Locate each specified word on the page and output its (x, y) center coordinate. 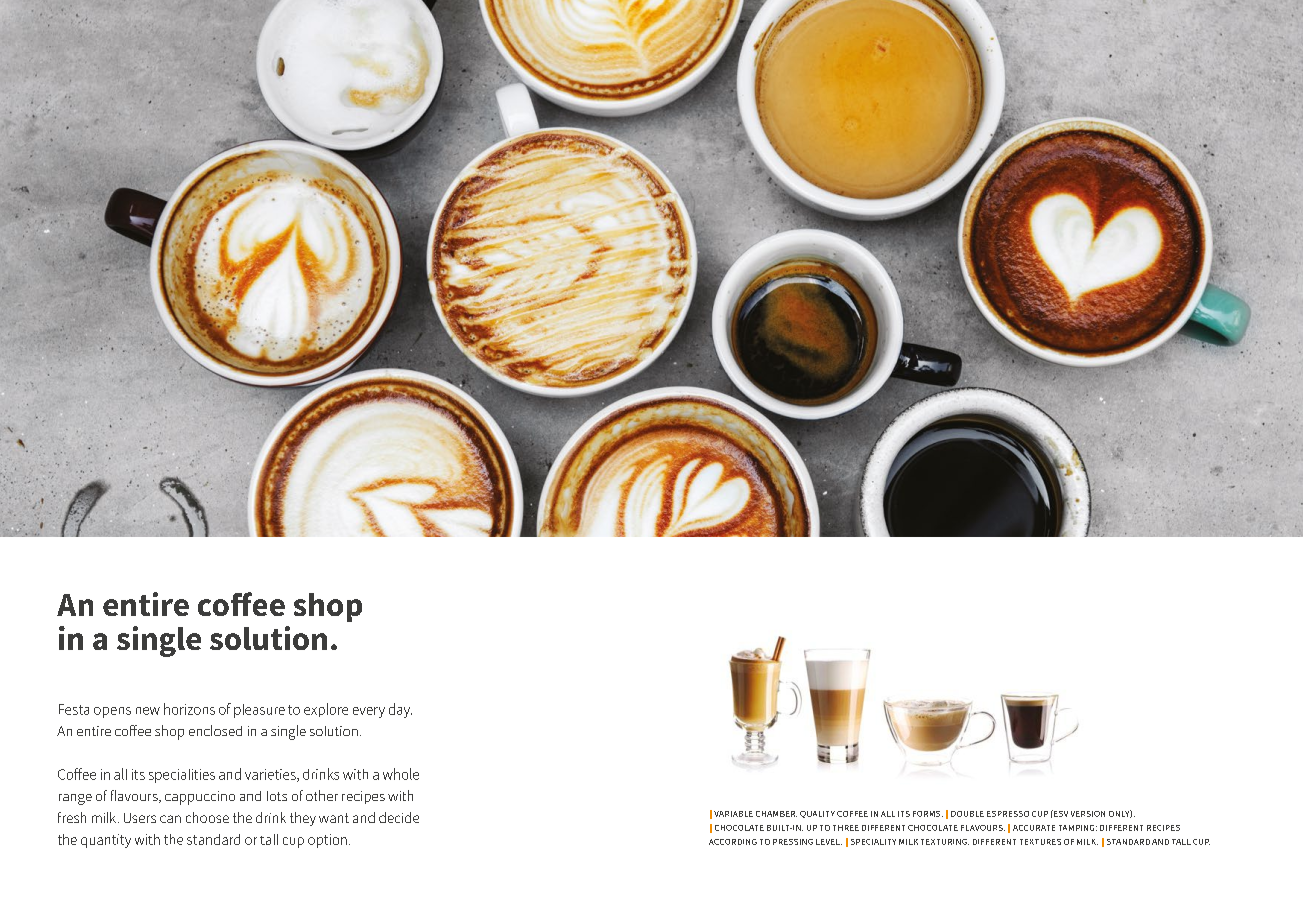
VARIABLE (733, 814)
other (322, 795)
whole (401, 774)
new (148, 711)
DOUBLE (967, 814)
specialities (182, 776)
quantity (106, 841)
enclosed (215, 730)
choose (207, 817)
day (400, 710)
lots (277, 796)
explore (326, 710)
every (369, 712)
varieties (271, 775)
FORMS (928, 814)
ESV (1060, 813)
